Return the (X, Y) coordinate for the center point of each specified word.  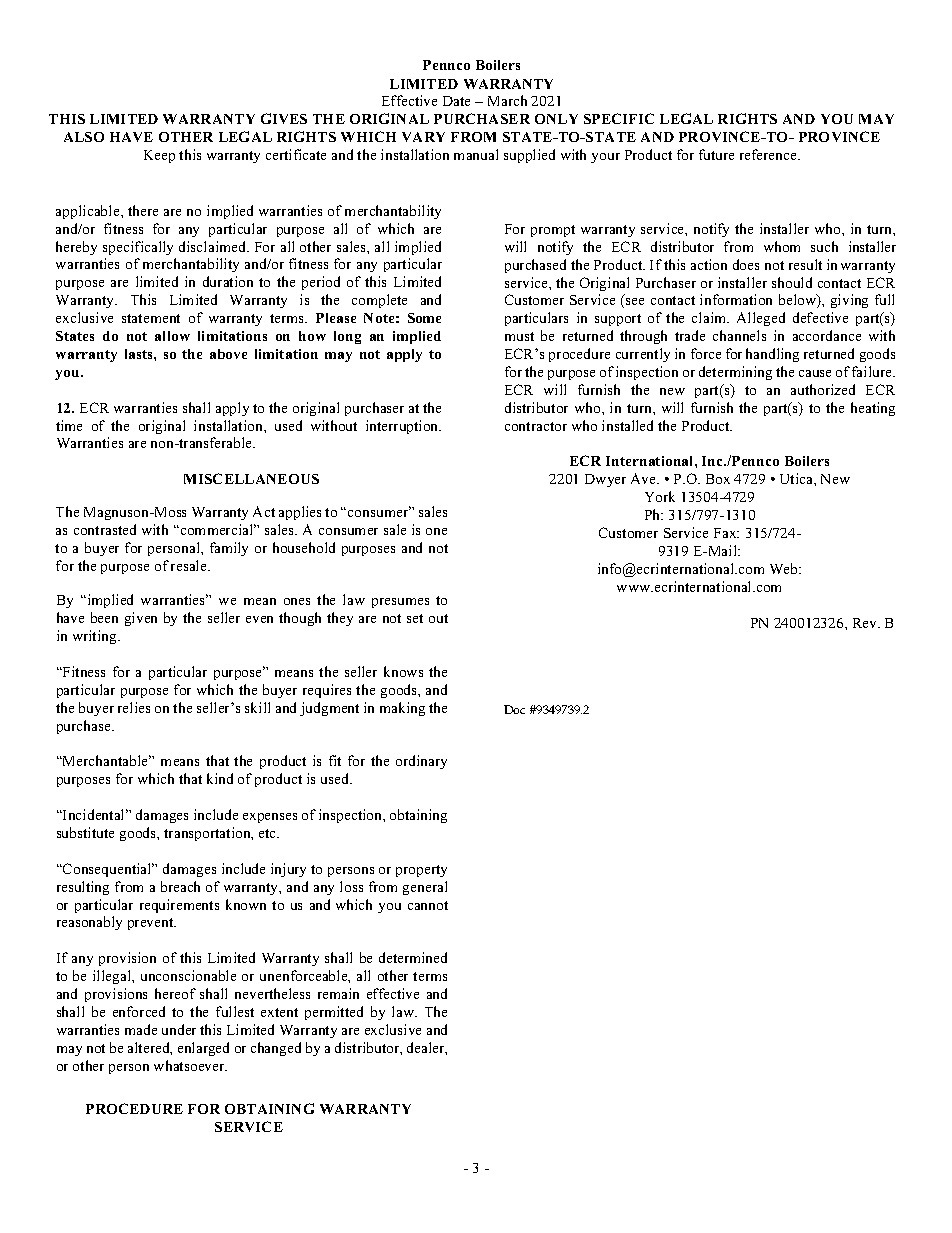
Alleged (761, 319)
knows (403, 671)
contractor (536, 426)
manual (476, 154)
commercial (217, 529)
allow (172, 336)
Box (718, 479)
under (179, 1029)
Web (785, 568)
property (421, 871)
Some (424, 318)
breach (180, 886)
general (425, 888)
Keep (159, 156)
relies (134, 707)
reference (769, 154)
